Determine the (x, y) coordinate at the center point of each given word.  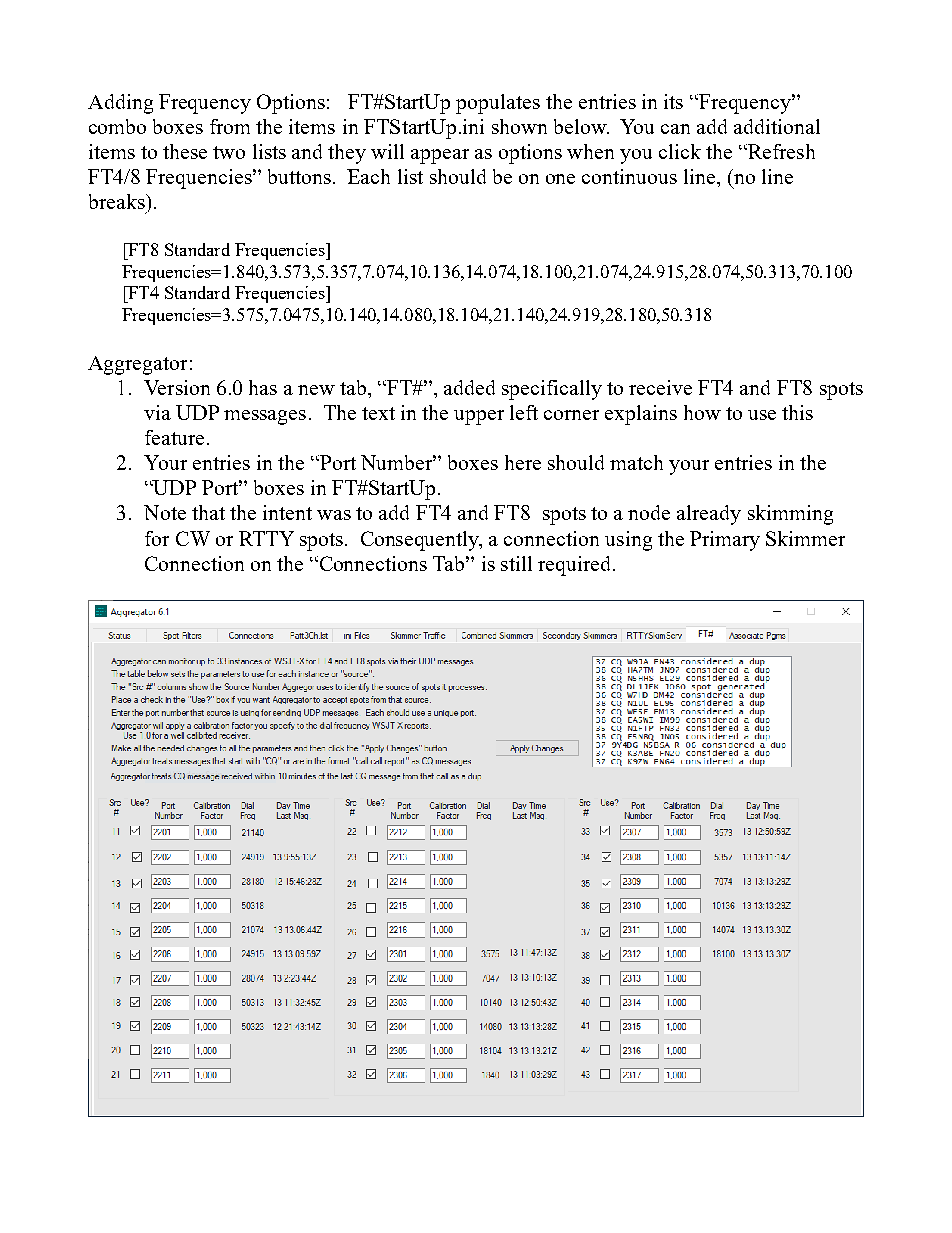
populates (498, 104)
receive (660, 387)
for (157, 538)
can (675, 129)
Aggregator (137, 365)
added (469, 387)
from (230, 126)
